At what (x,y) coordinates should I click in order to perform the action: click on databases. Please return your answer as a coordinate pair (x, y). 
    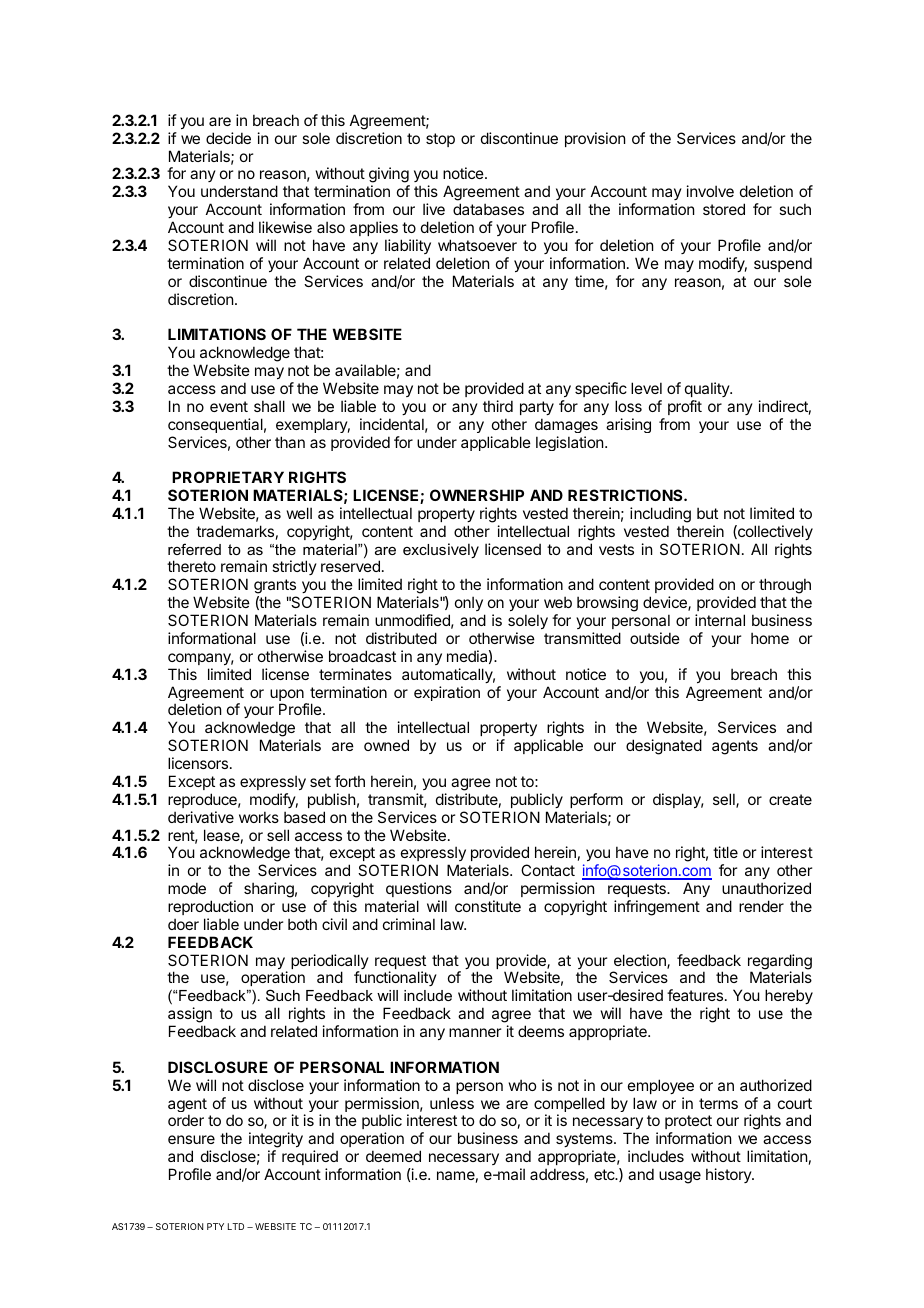
    Looking at the image, I should click on (488, 209).
